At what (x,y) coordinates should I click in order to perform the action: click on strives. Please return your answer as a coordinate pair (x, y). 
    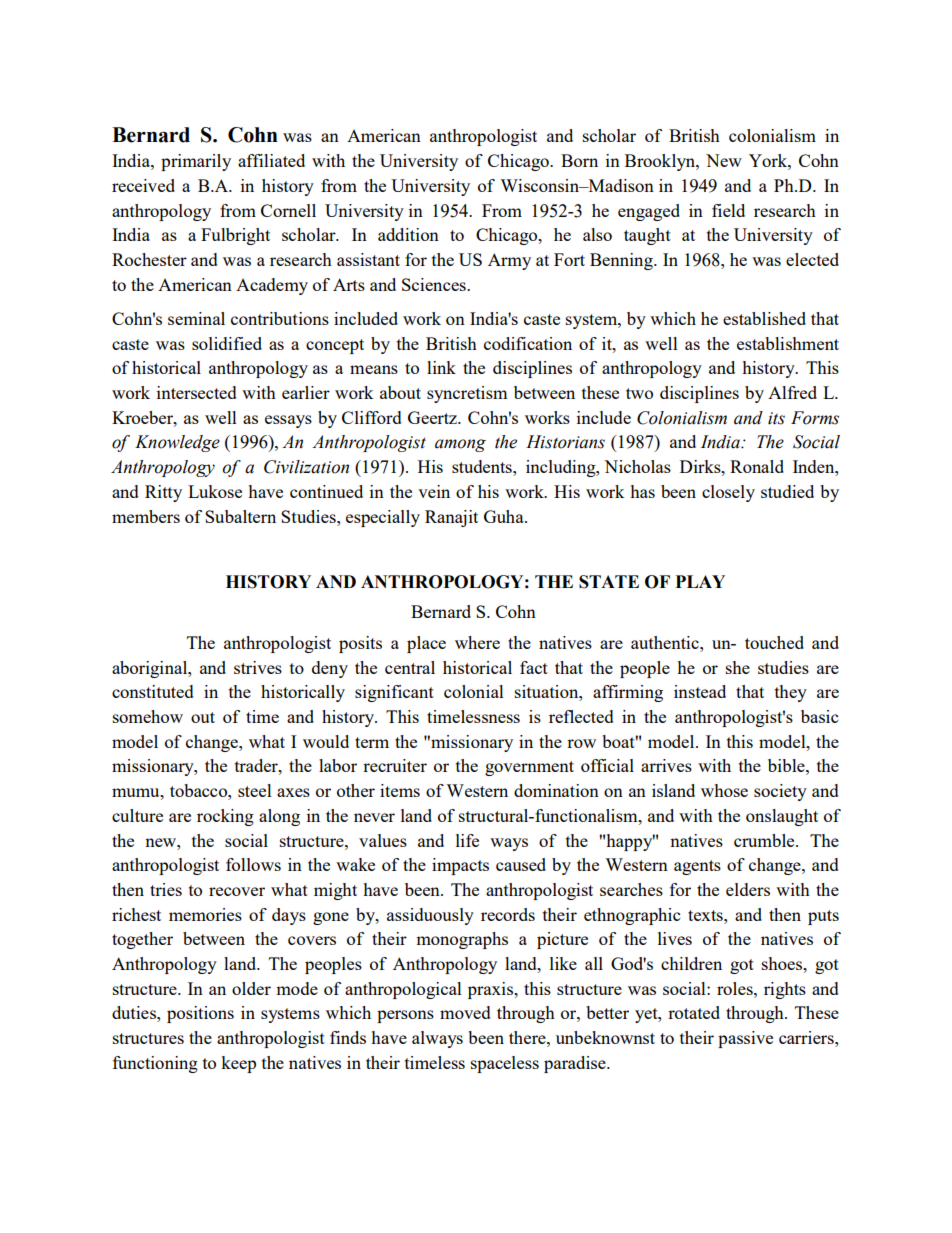
    Looking at the image, I should click on (258, 667).
